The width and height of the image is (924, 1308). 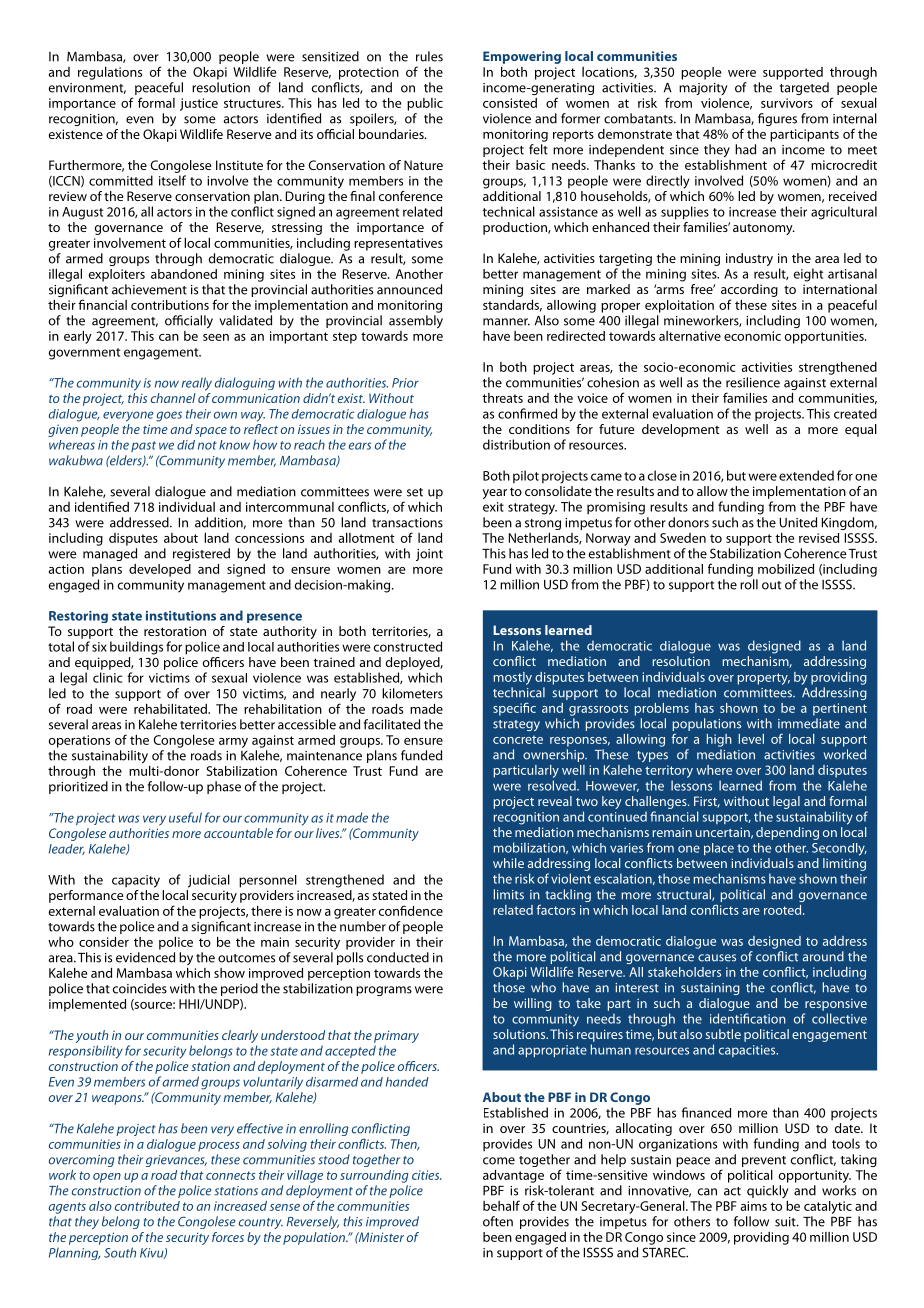 What do you see at coordinates (147, 1206) in the image?
I see `contributed` at bounding box center [147, 1206].
